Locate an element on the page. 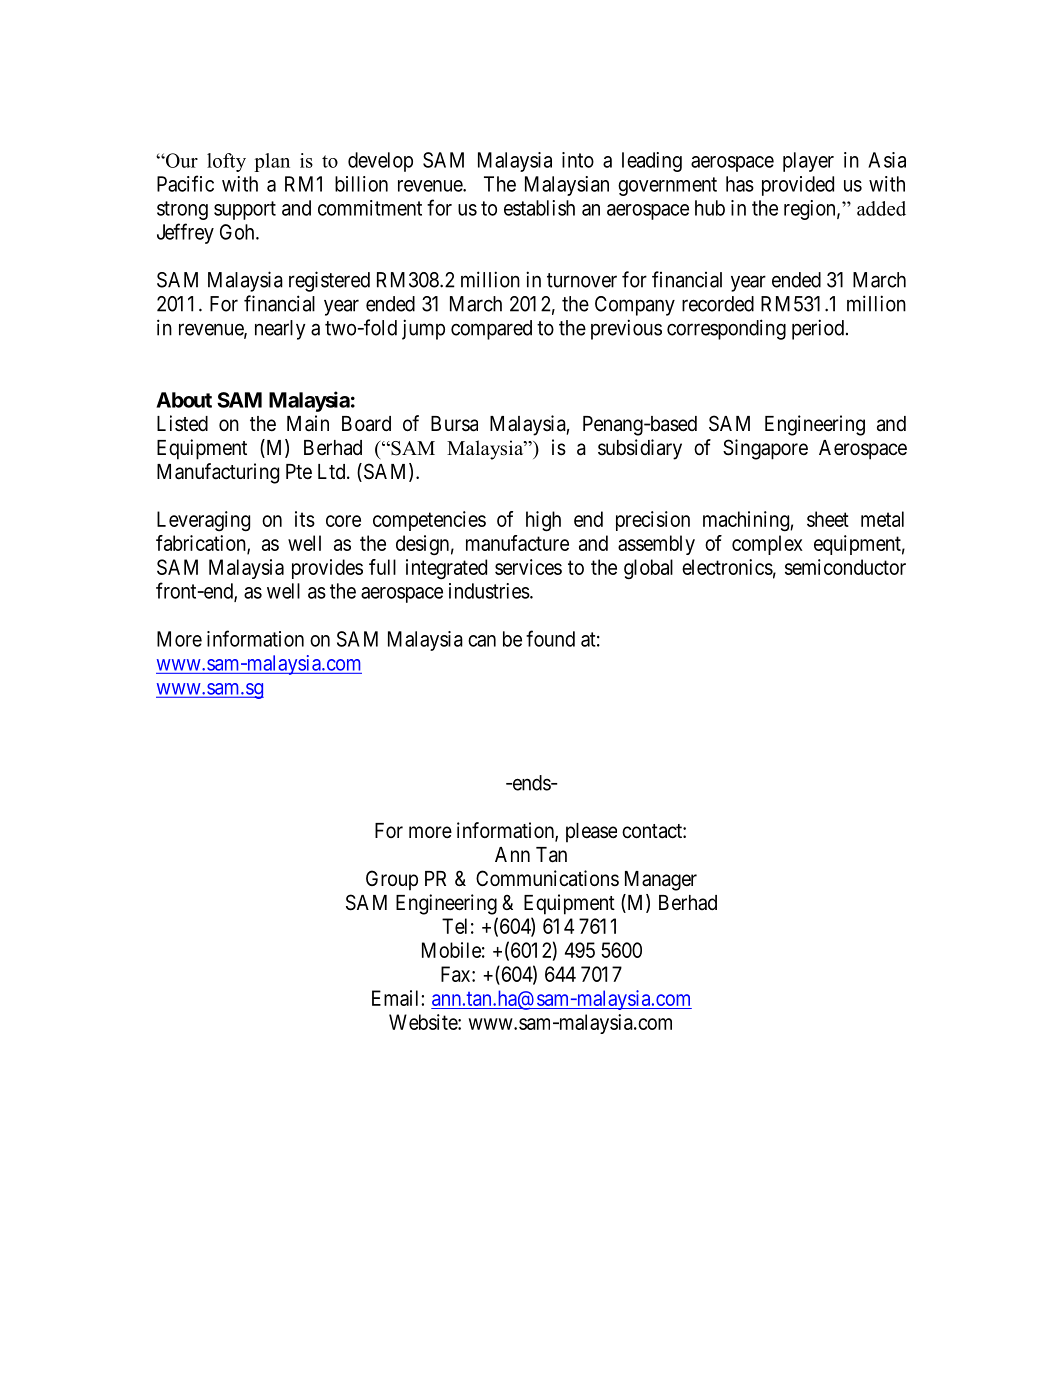  provided is located at coordinates (798, 186).
